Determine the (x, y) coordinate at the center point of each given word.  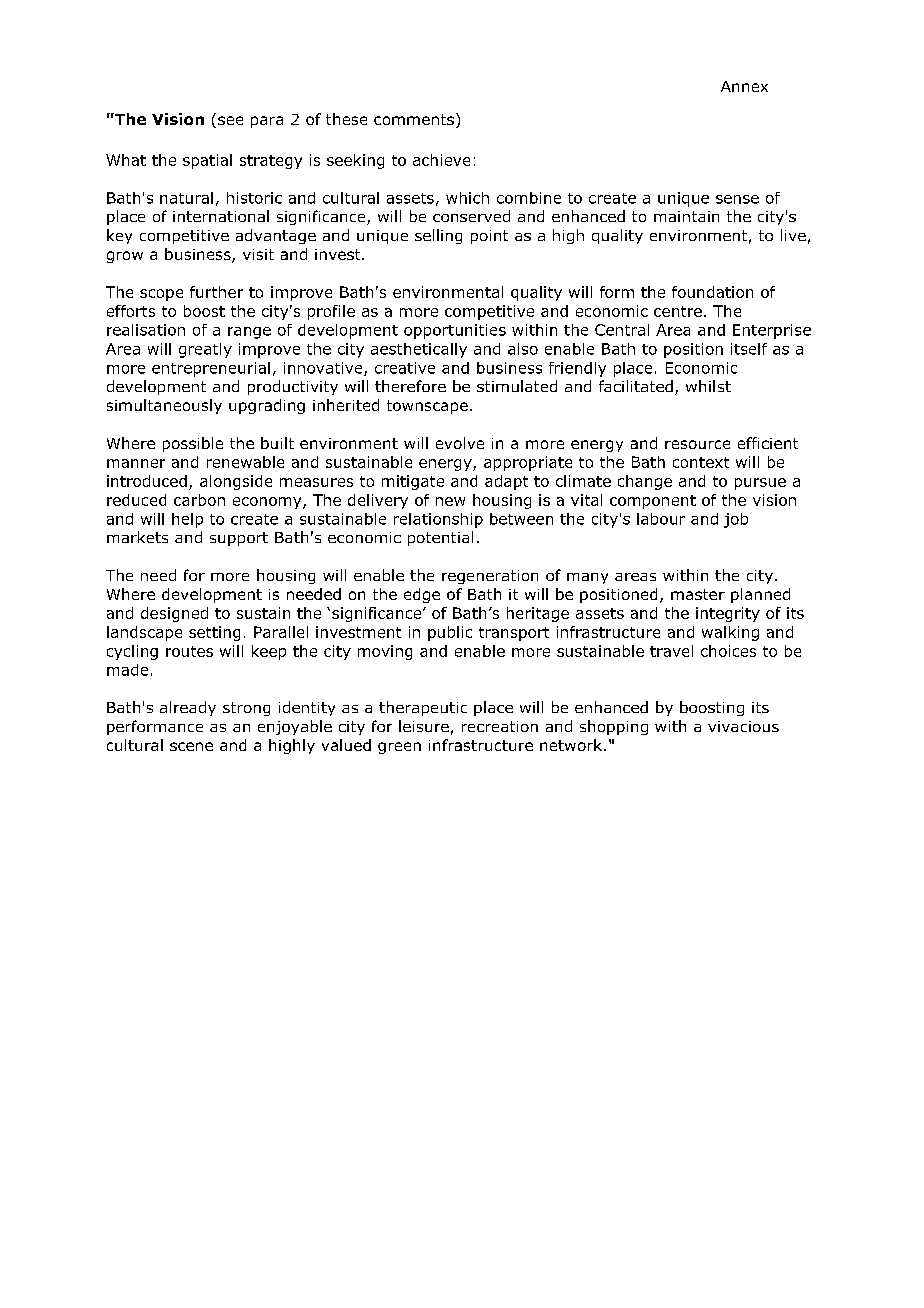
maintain (686, 216)
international (221, 216)
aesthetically (419, 350)
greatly (205, 350)
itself (749, 349)
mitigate (413, 482)
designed (174, 614)
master (698, 594)
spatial (207, 161)
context (701, 462)
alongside (236, 482)
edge (422, 595)
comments (414, 119)
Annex (744, 86)
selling (438, 236)
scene (191, 746)
